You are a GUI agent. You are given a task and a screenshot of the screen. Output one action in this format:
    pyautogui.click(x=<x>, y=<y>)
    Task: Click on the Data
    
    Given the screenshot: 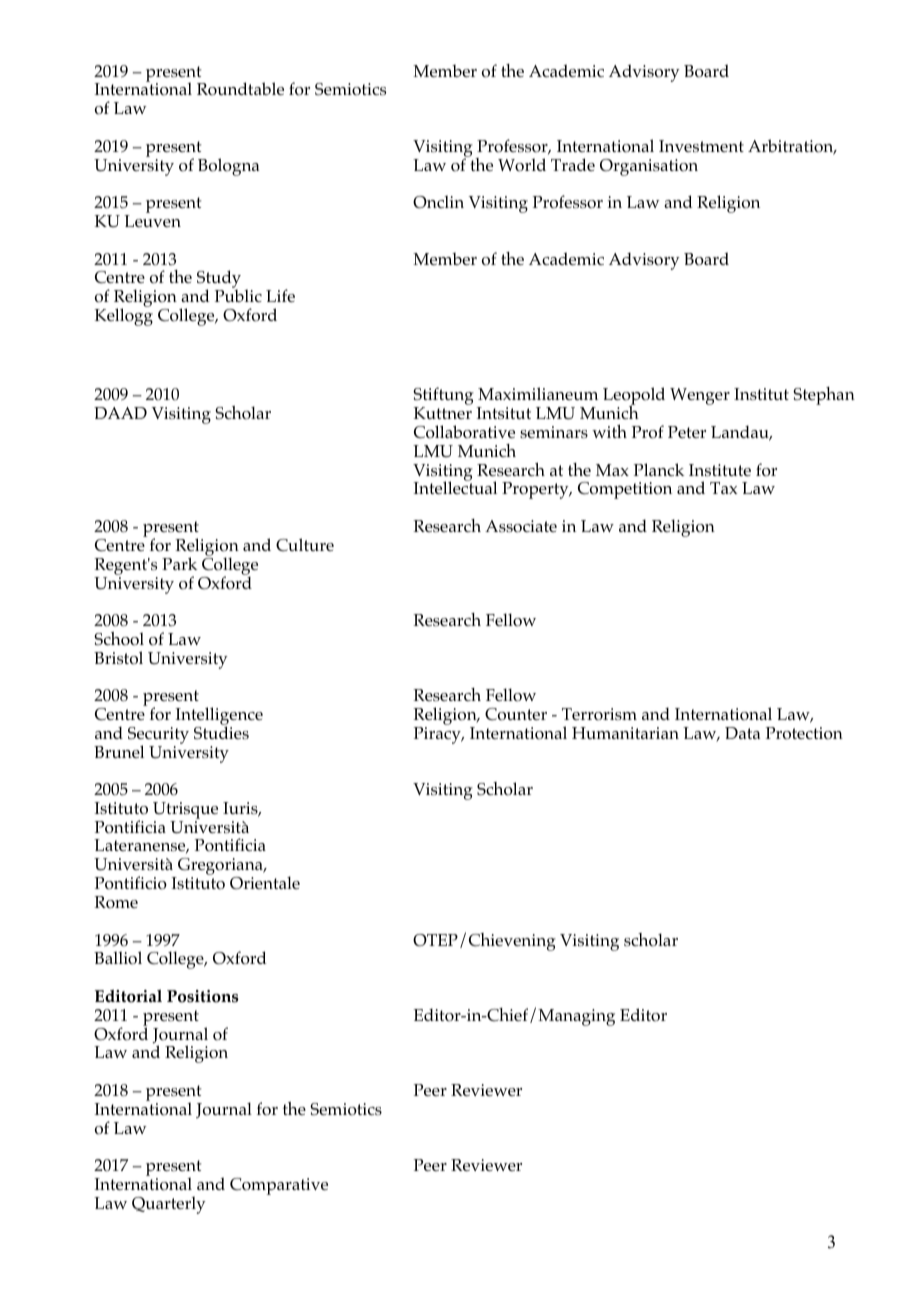 What is the action you would take?
    pyautogui.click(x=743, y=733)
